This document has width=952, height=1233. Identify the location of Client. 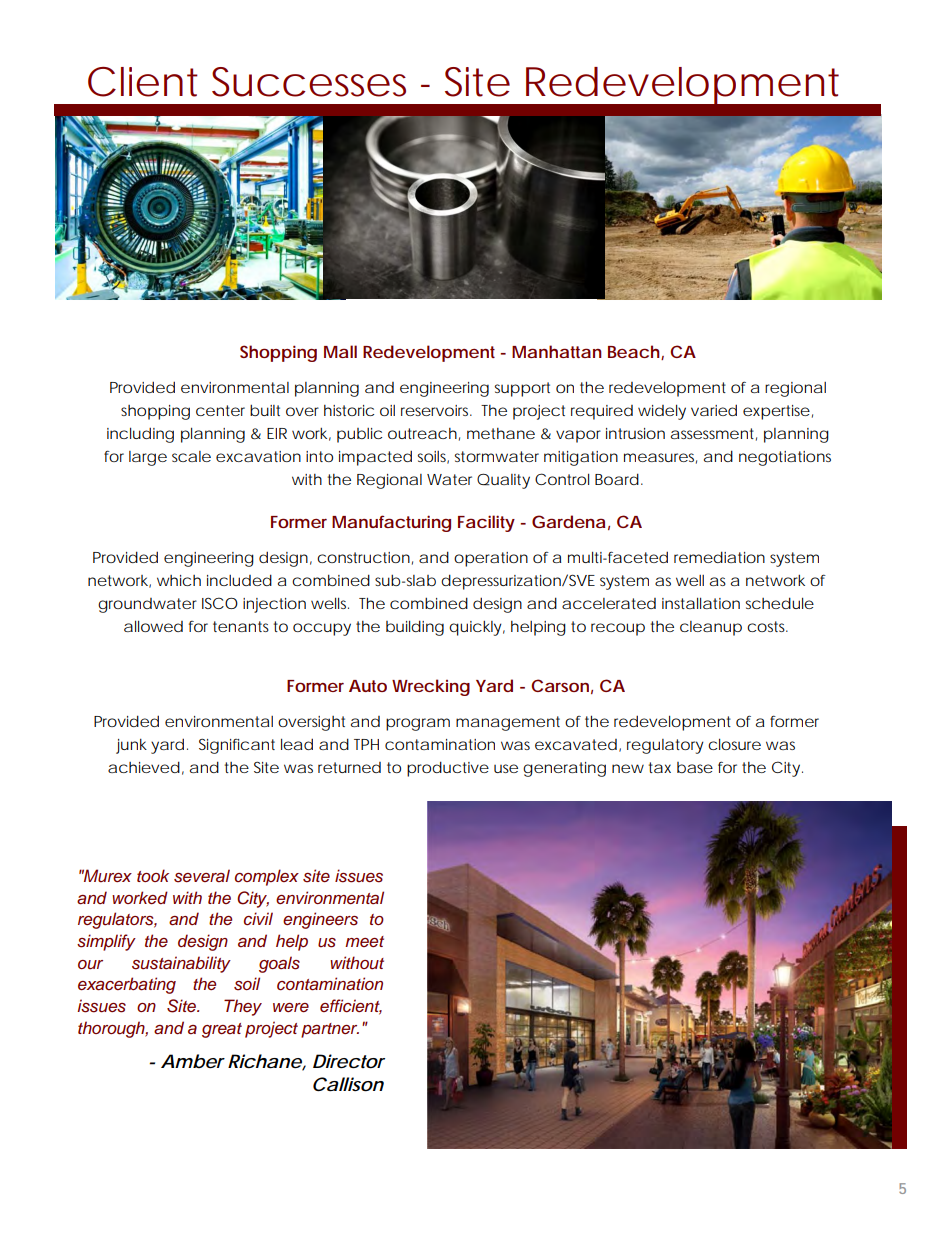
(143, 82).
